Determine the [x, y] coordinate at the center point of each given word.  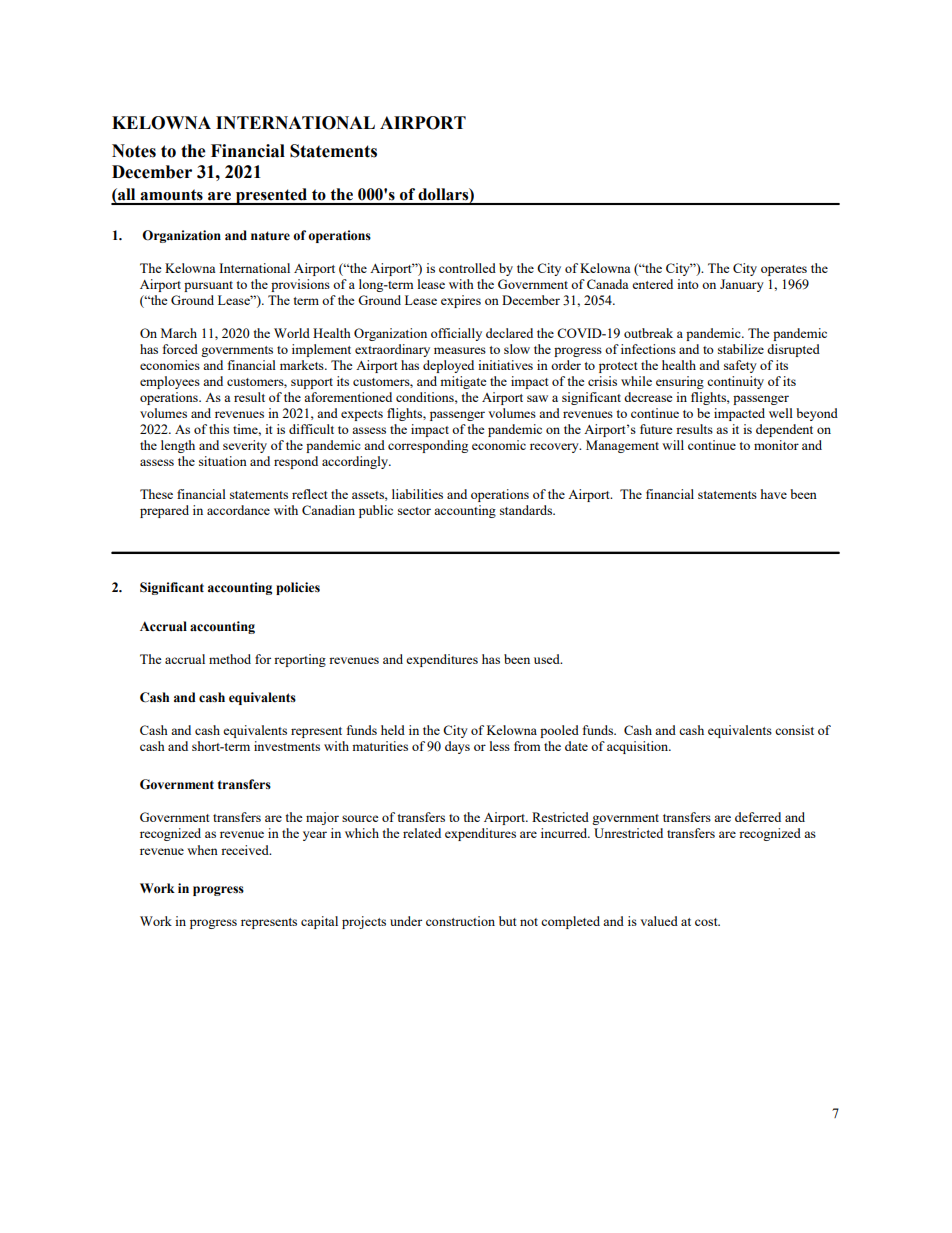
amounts [171, 195]
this [219, 429]
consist [794, 730]
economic [499, 445]
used [548, 659]
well [781, 413]
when [202, 850]
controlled [467, 268]
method [230, 659]
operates [784, 270]
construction [460, 921]
